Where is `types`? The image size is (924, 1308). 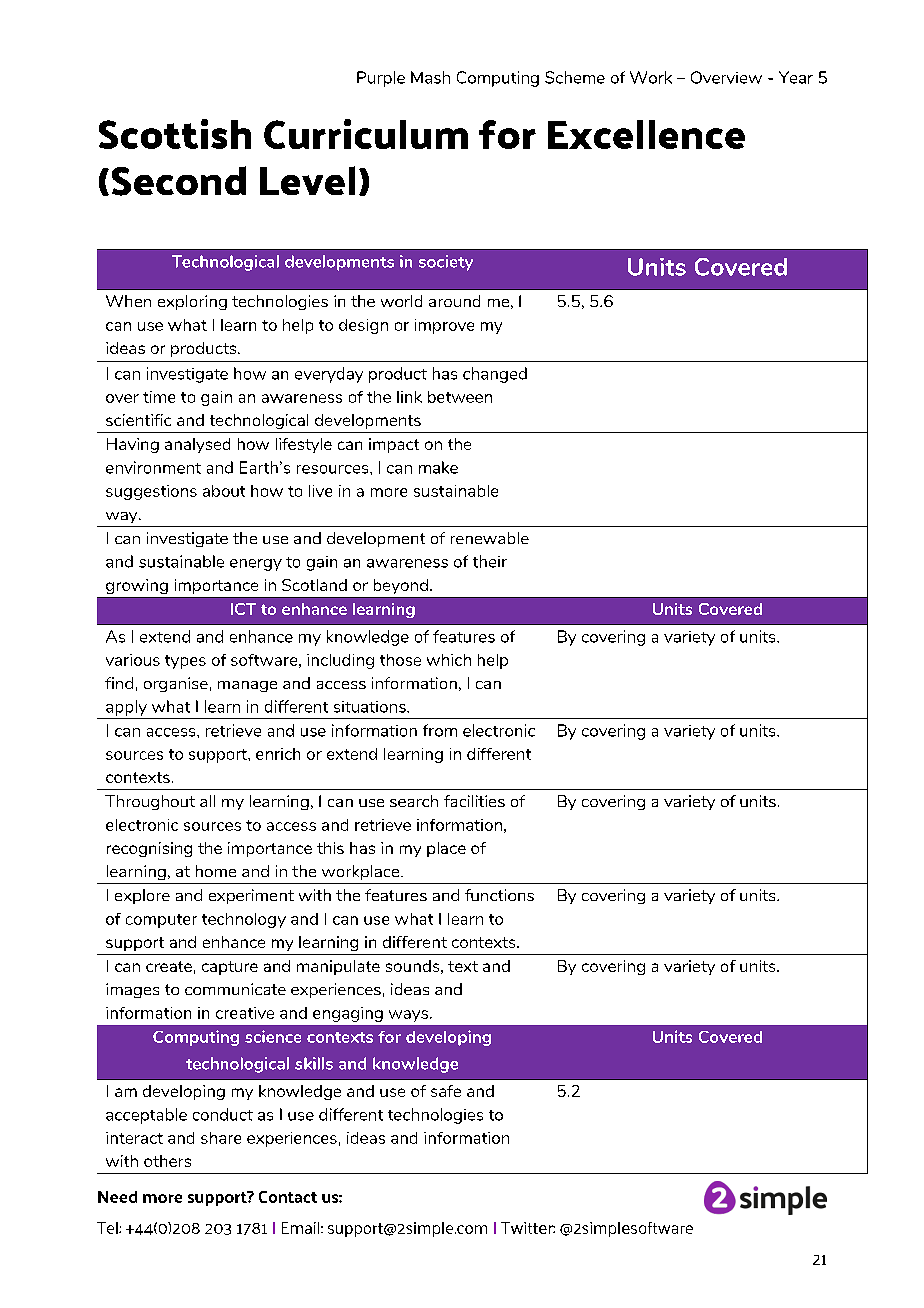 types is located at coordinates (185, 662).
